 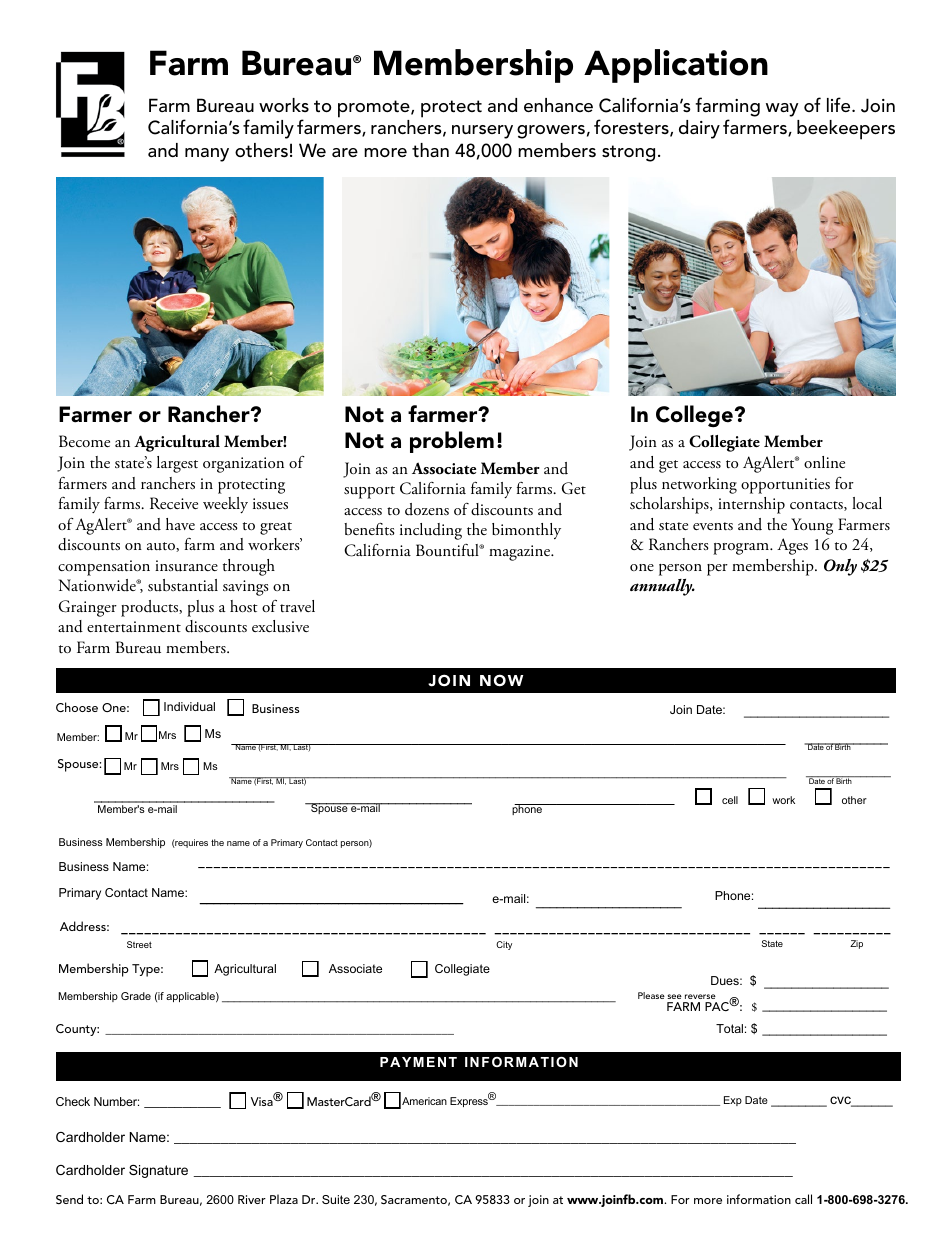 What do you see at coordinates (840, 567) in the image?
I see `Only` at bounding box center [840, 567].
